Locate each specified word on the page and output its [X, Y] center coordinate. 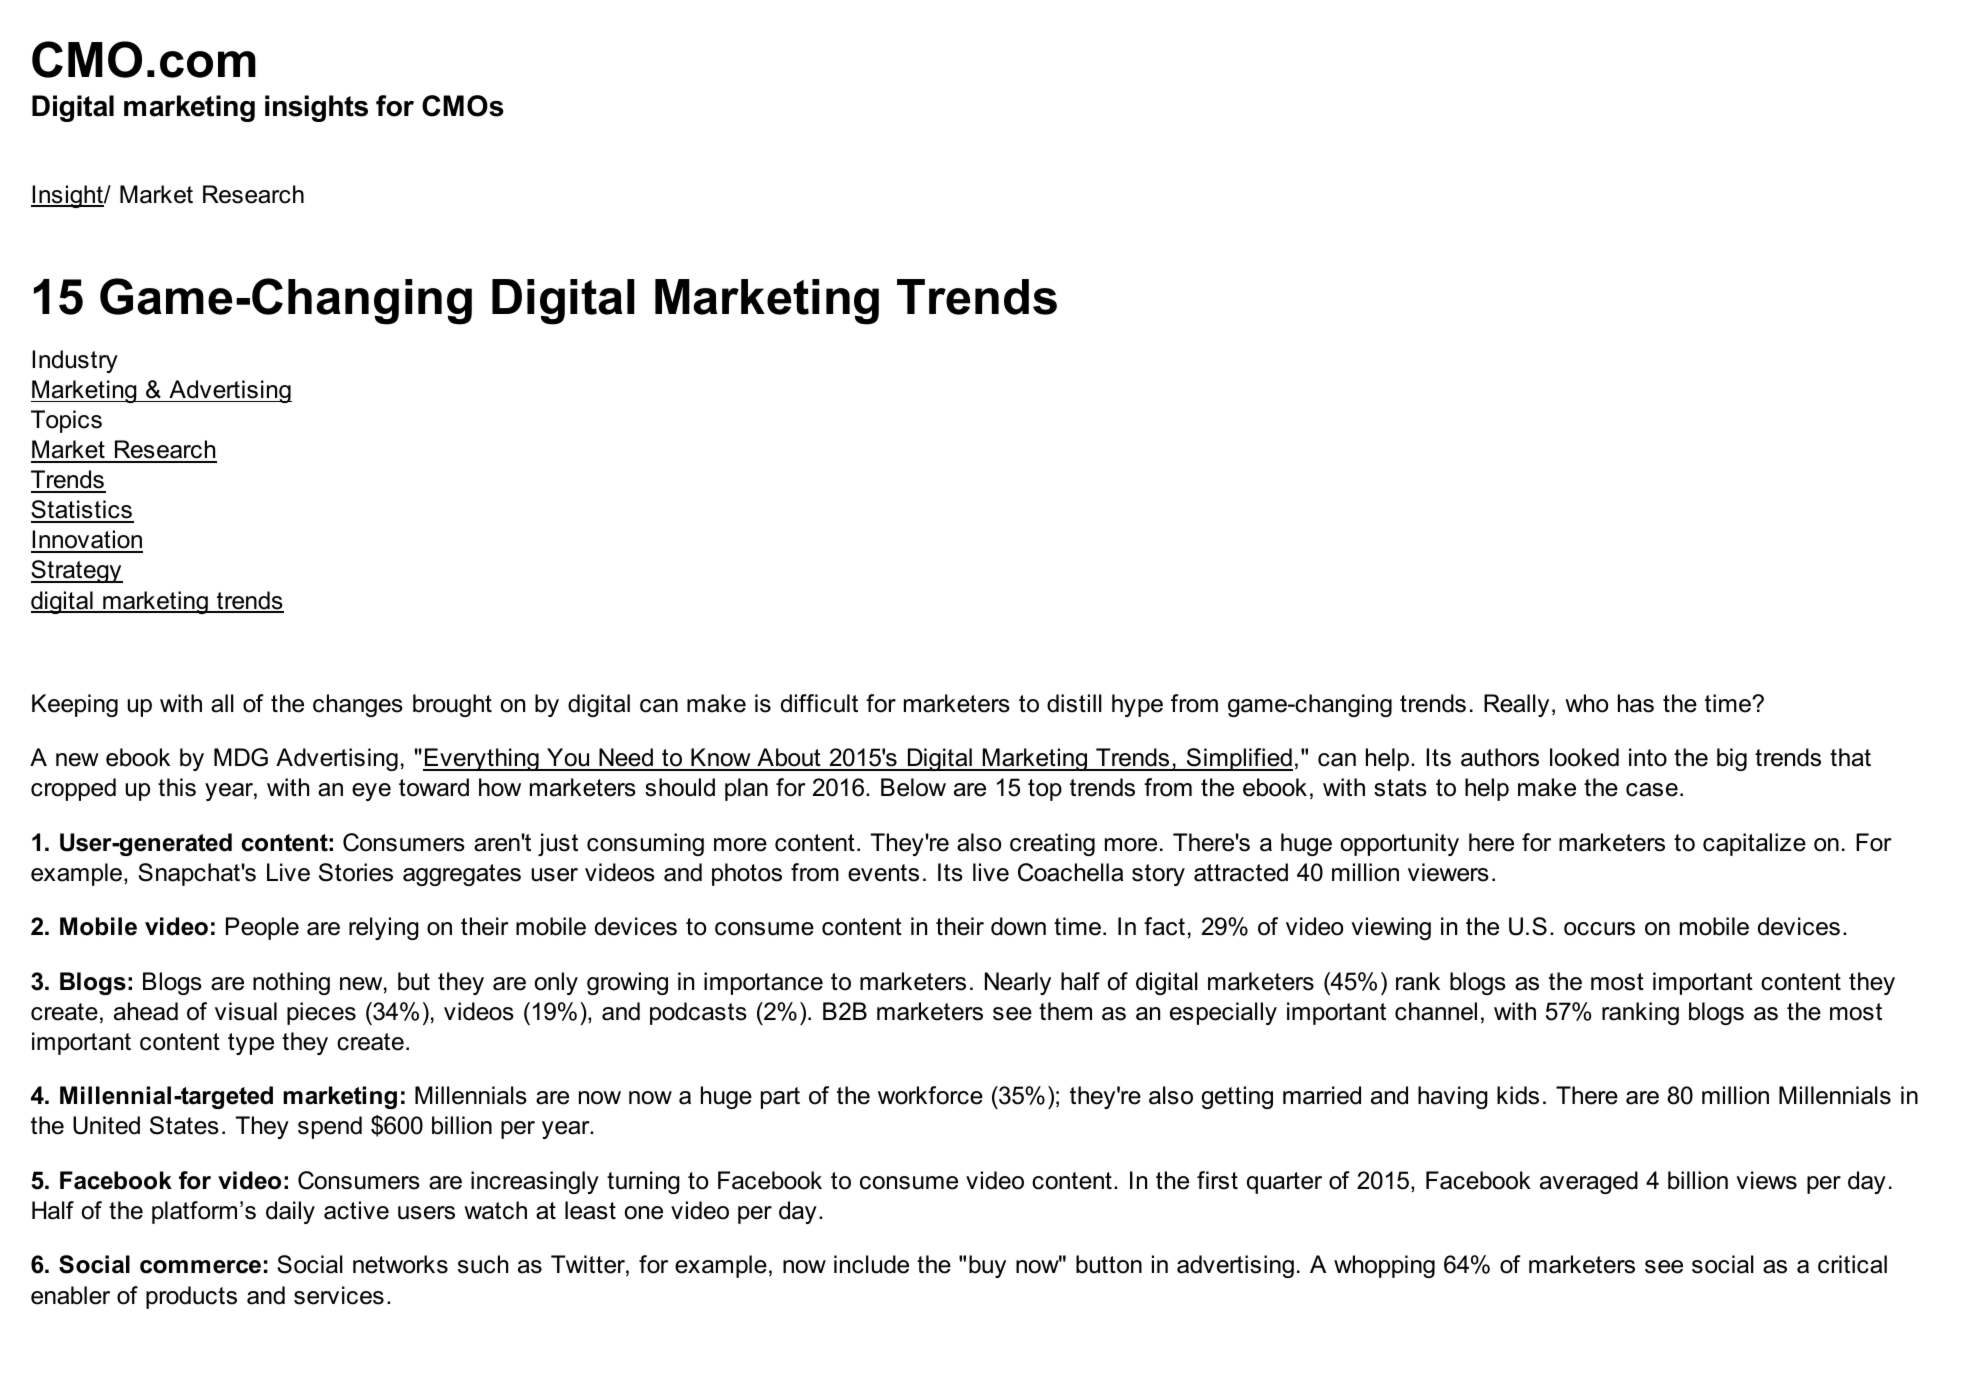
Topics [66, 421]
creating [1052, 844]
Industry [75, 361]
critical [1852, 1264]
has [1636, 703]
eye [371, 792]
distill [1074, 703]
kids [1518, 1095]
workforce [930, 1095]
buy [987, 1266]
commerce [200, 1267]
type [251, 1044]
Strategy [77, 571]
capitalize [1754, 844]
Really [1516, 705]
